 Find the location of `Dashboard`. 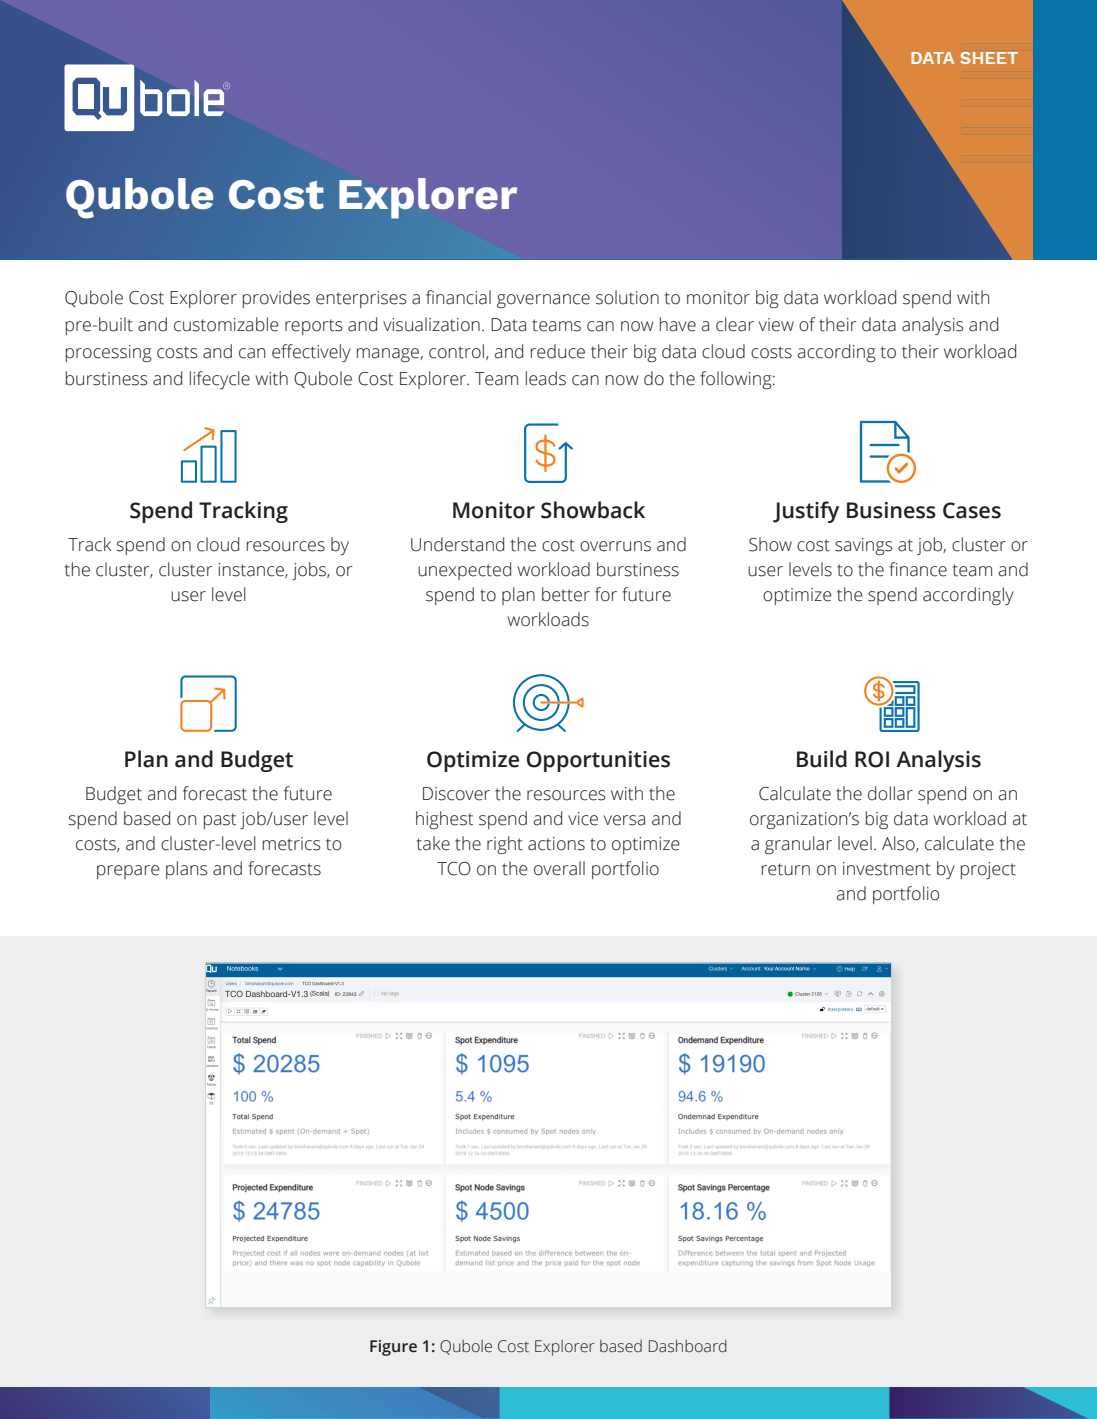

Dashboard is located at coordinates (688, 1346).
